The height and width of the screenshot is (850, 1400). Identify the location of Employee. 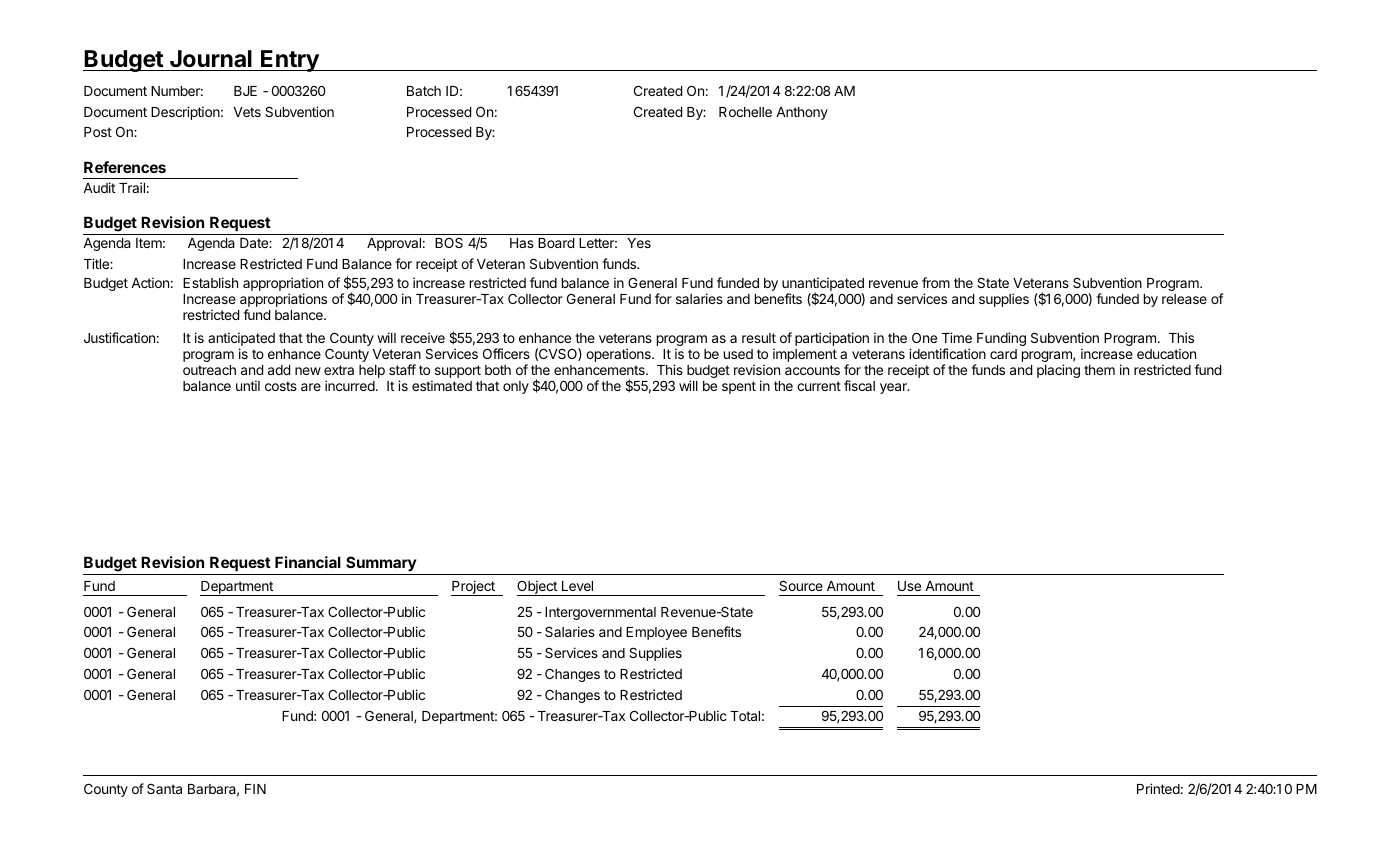
(656, 633).
